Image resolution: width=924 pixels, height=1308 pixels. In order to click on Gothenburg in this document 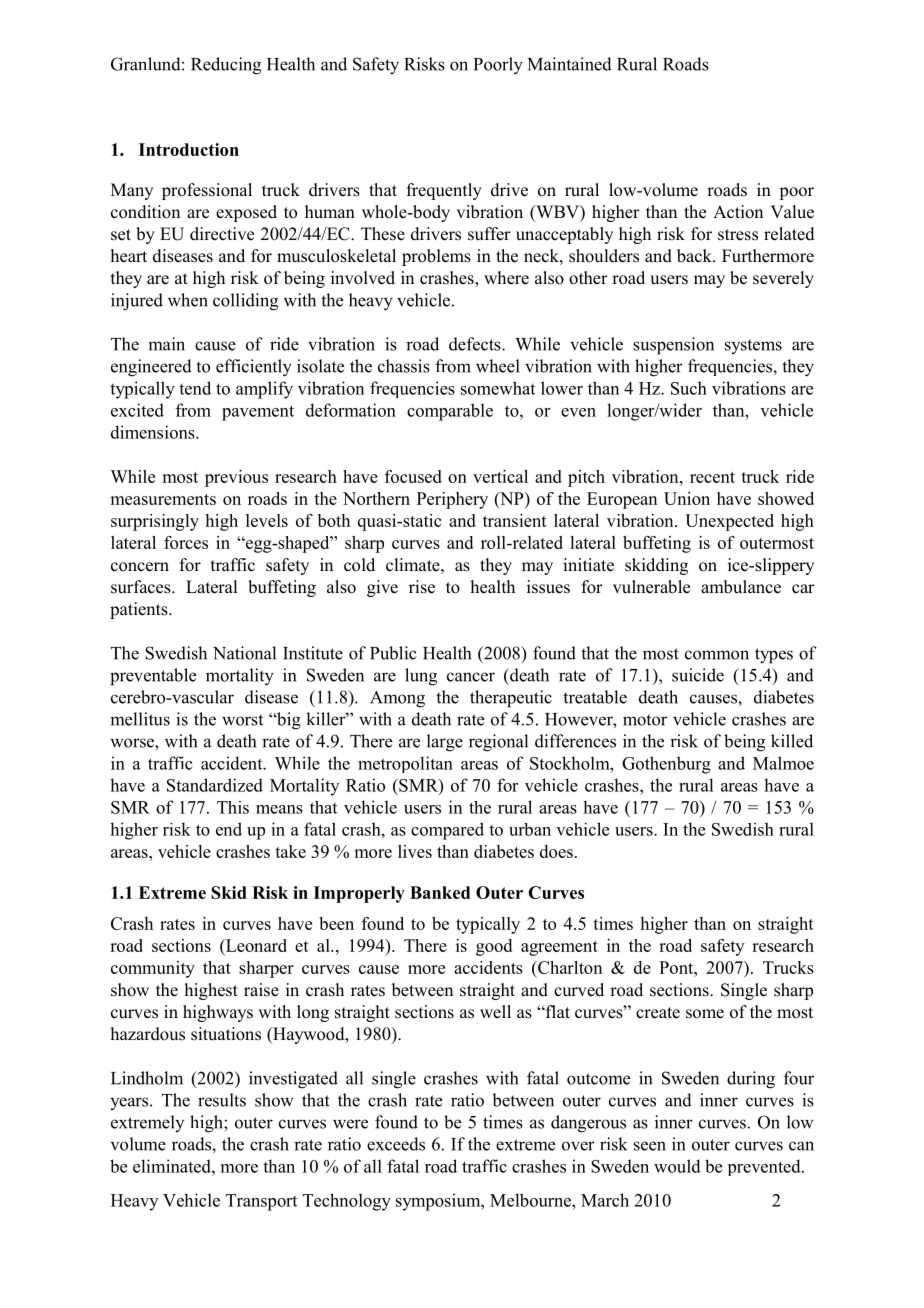, I will do `click(666, 765)`.
